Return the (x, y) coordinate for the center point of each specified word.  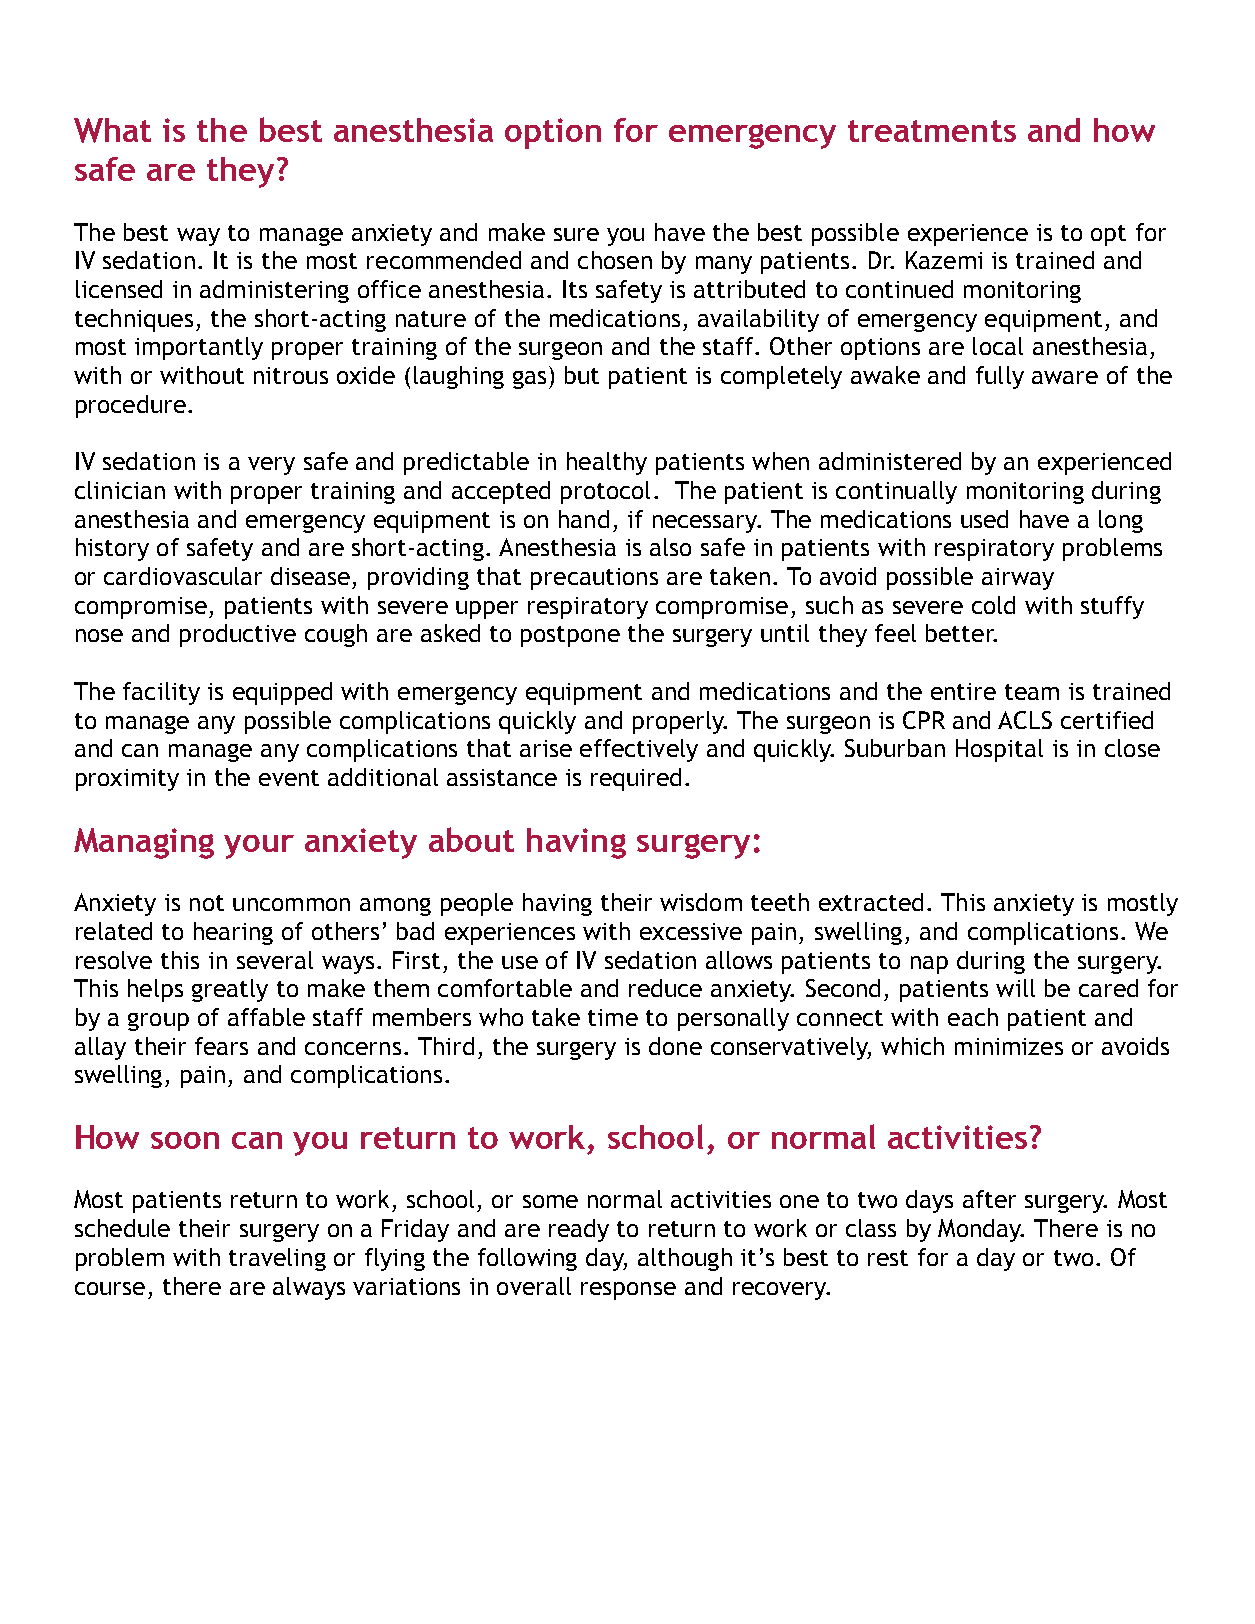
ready (579, 1230)
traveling (277, 1259)
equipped (282, 693)
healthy (607, 463)
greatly (230, 990)
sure (576, 234)
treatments (932, 131)
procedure (131, 406)
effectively (639, 750)
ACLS (1025, 720)
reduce (665, 988)
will (1015, 988)
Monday (980, 1230)
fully (1000, 377)
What (112, 130)
